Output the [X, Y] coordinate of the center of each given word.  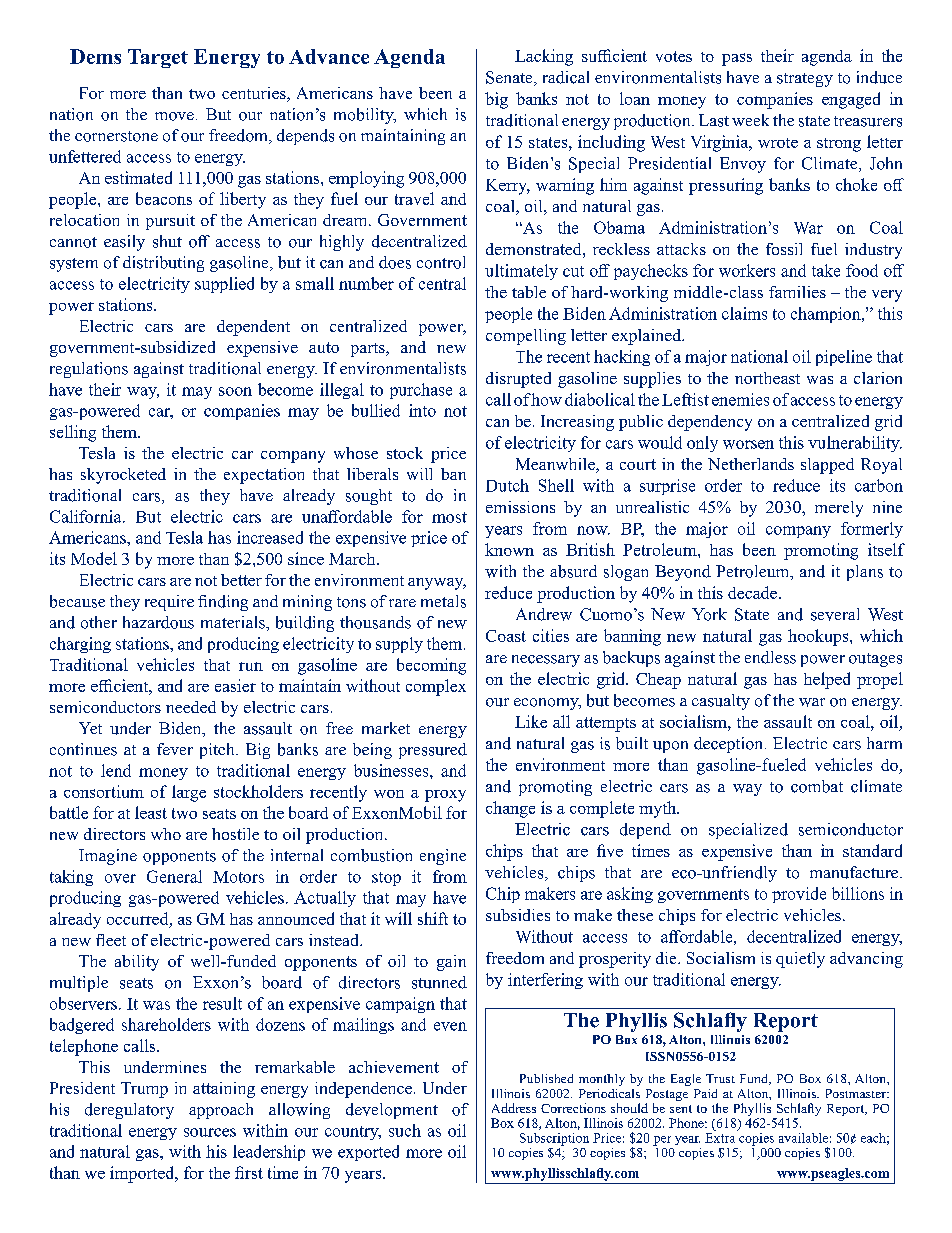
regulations [89, 370]
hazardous [158, 622]
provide [799, 895]
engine [443, 857]
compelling [526, 337]
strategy [805, 80]
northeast [767, 378]
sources [210, 1132]
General [174, 876]
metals [443, 601]
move [174, 116]
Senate [510, 78]
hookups [819, 637]
